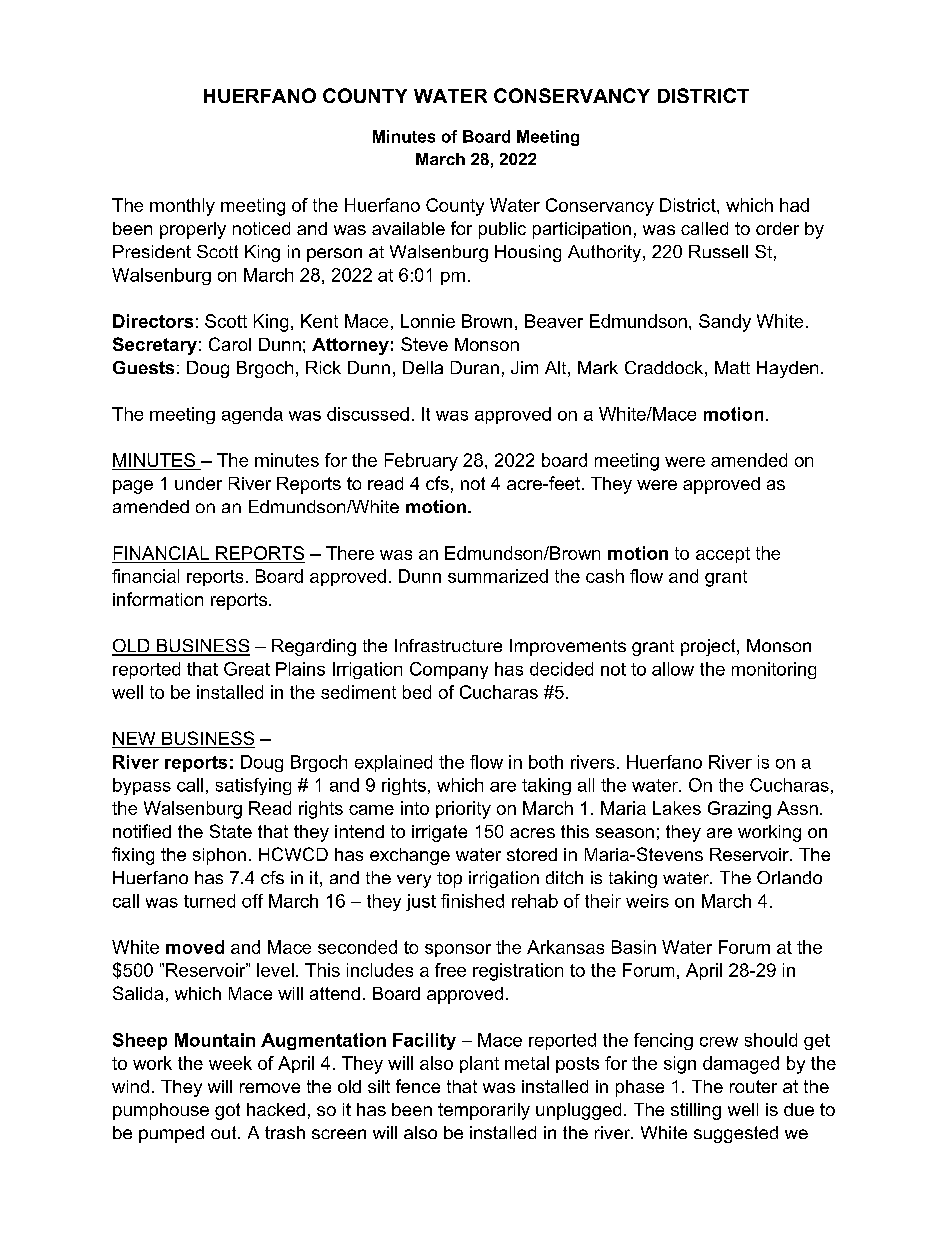 This page has height=1233, width=952. What do you see at coordinates (732, 367) in the page?
I see `Matt` at bounding box center [732, 367].
